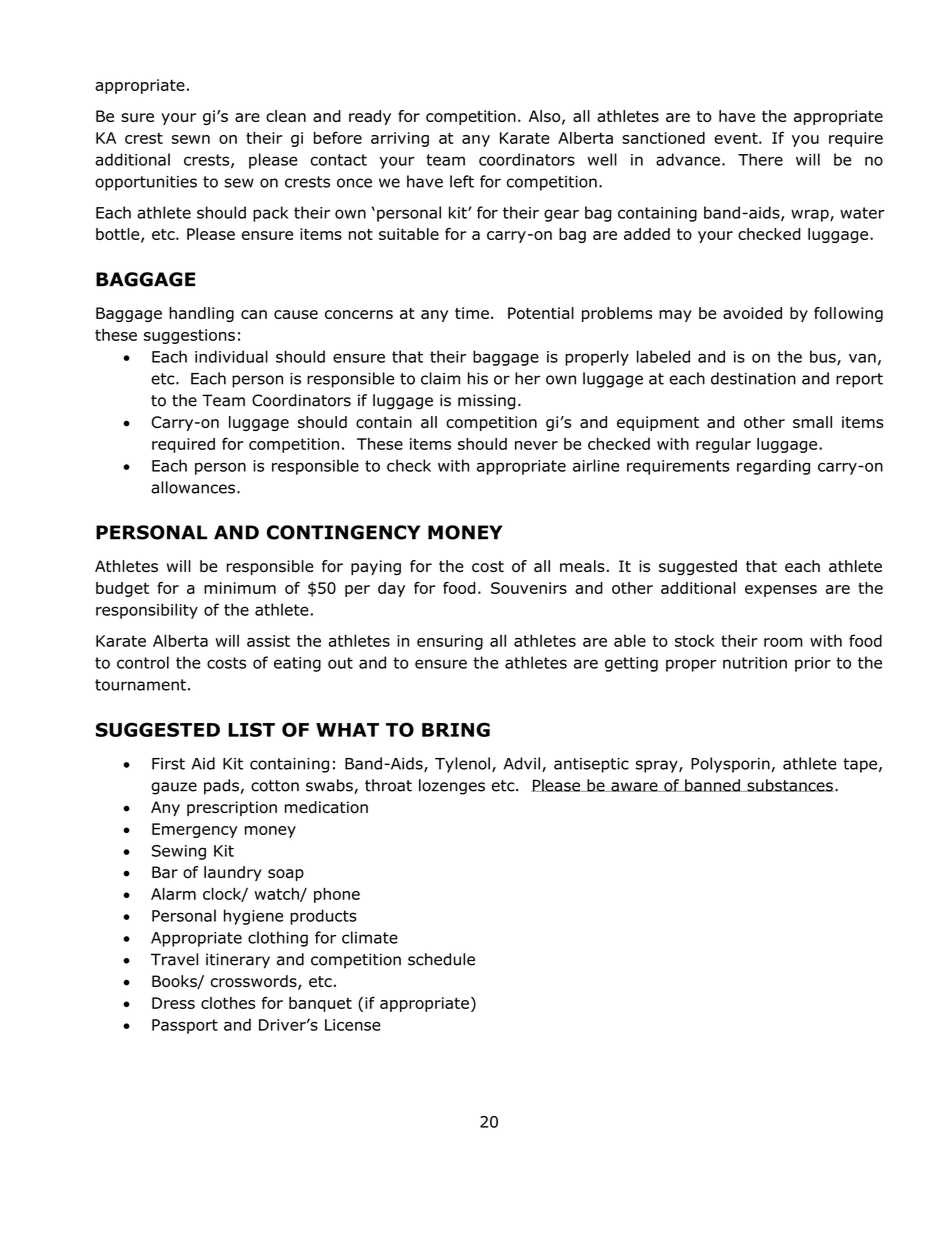 Image resolution: width=952 pixels, height=1233 pixels. Describe the element at coordinates (760, 159) in the screenshot. I see `There` at that location.
